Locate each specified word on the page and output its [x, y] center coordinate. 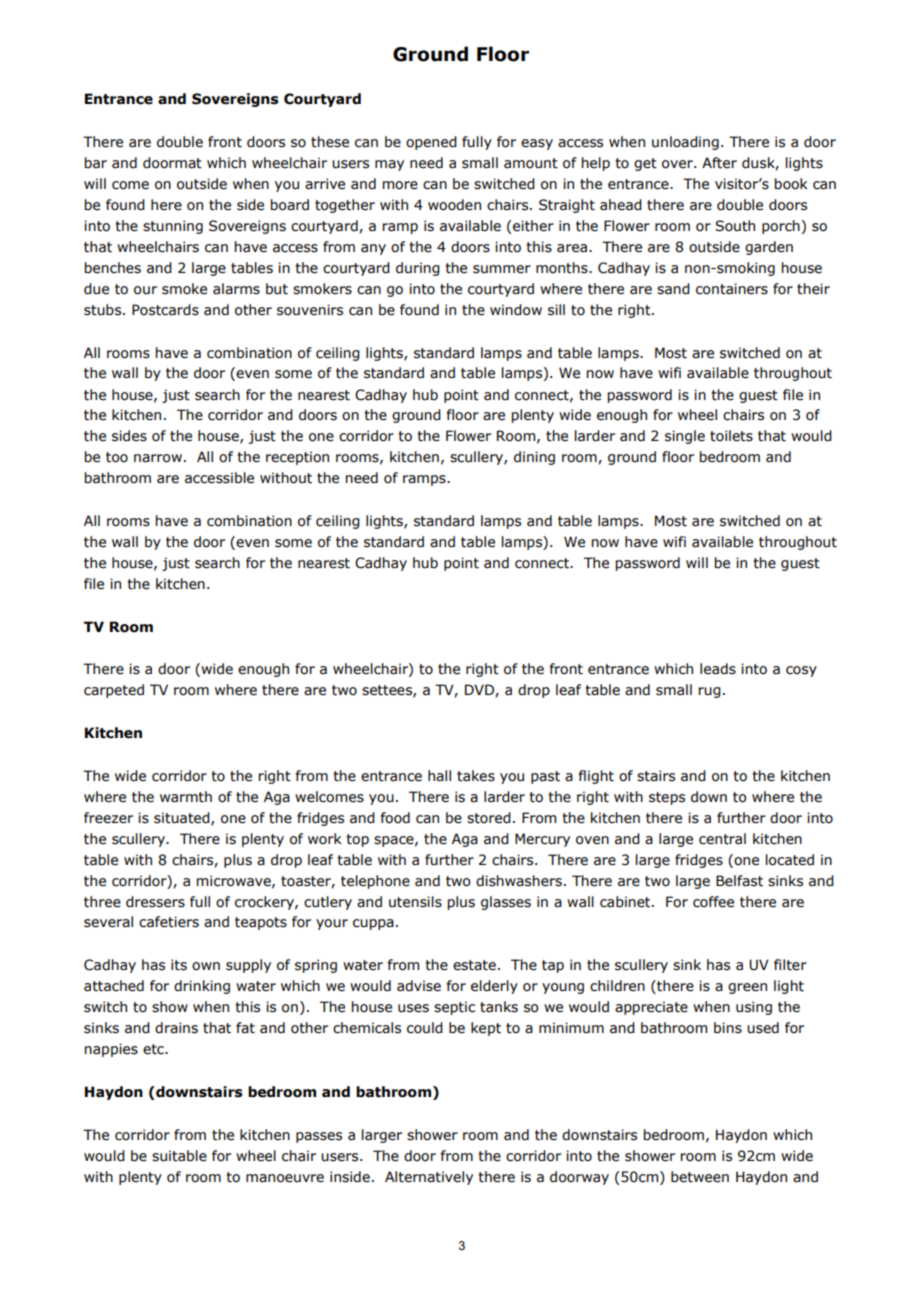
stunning [173, 227]
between [700, 1177]
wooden [454, 205]
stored [489, 818]
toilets [731, 436]
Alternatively [429, 1178]
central [722, 839]
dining [534, 458]
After [719, 163]
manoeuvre [285, 1178]
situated [183, 818]
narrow [158, 458]
